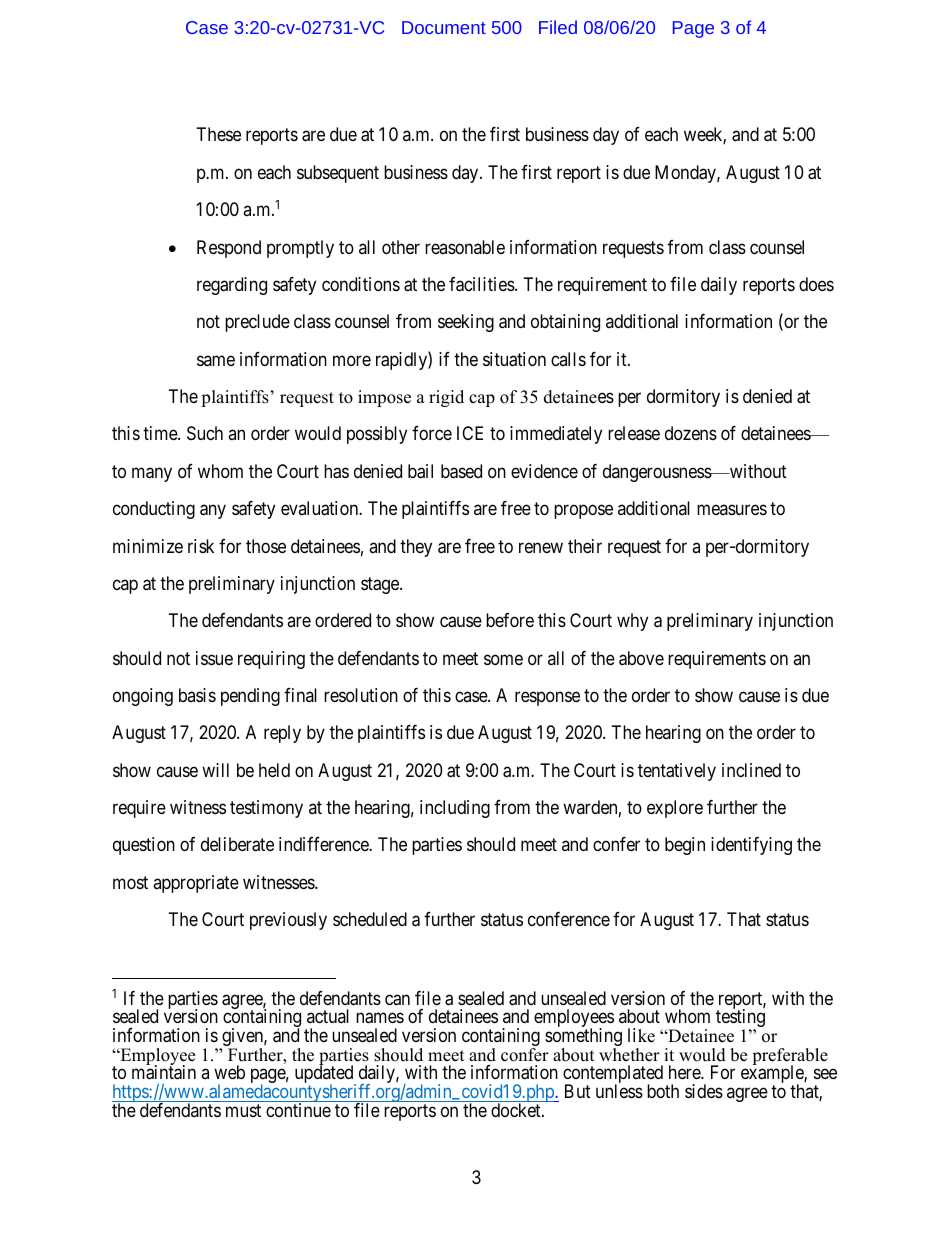 This screenshot has width=952, height=1233. What do you see at coordinates (578, 1091) in the screenshot?
I see `But` at bounding box center [578, 1091].
